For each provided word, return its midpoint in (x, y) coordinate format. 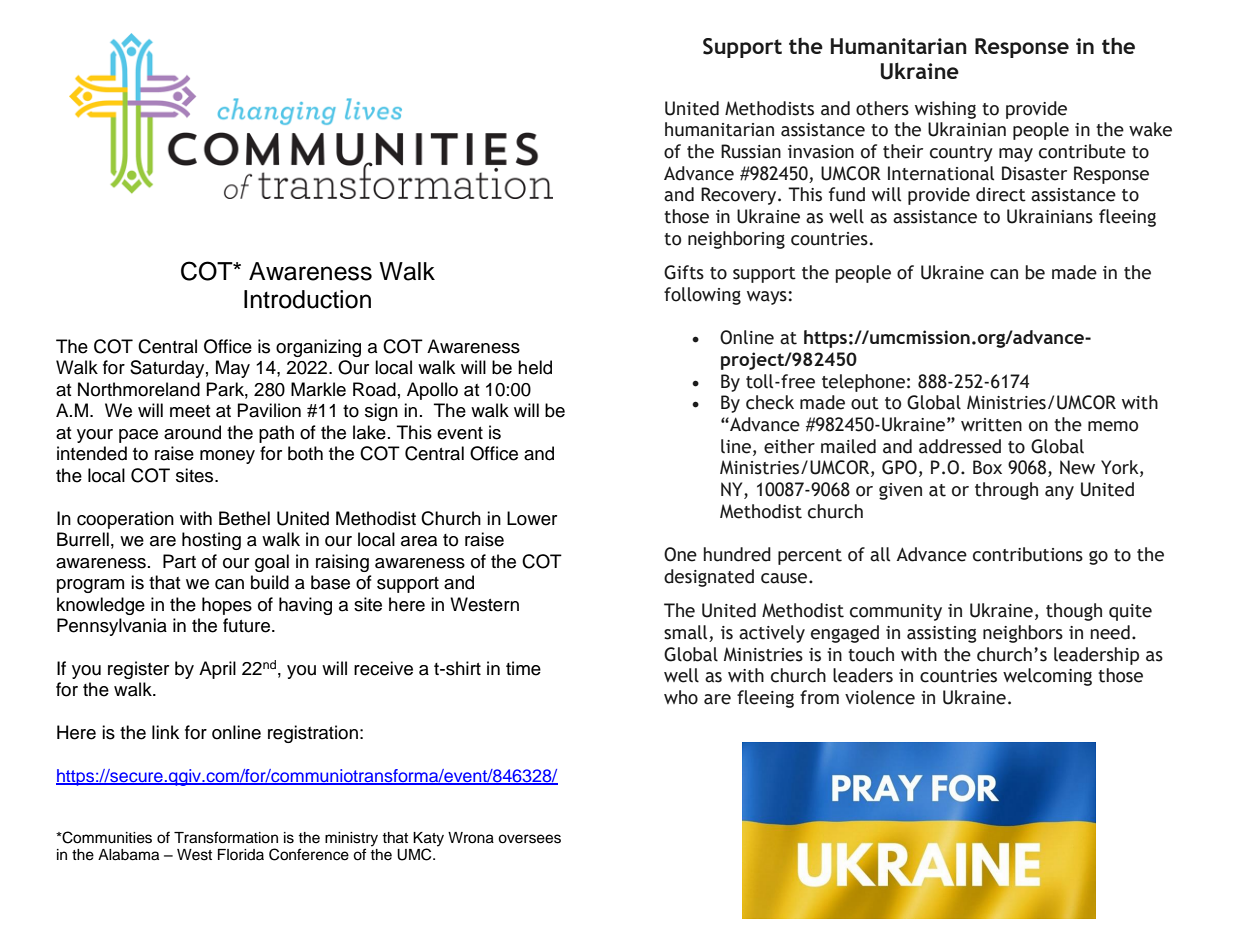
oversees (529, 839)
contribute (1082, 151)
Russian (751, 151)
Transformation (226, 837)
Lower (532, 518)
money (227, 457)
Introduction (307, 299)
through (1006, 491)
